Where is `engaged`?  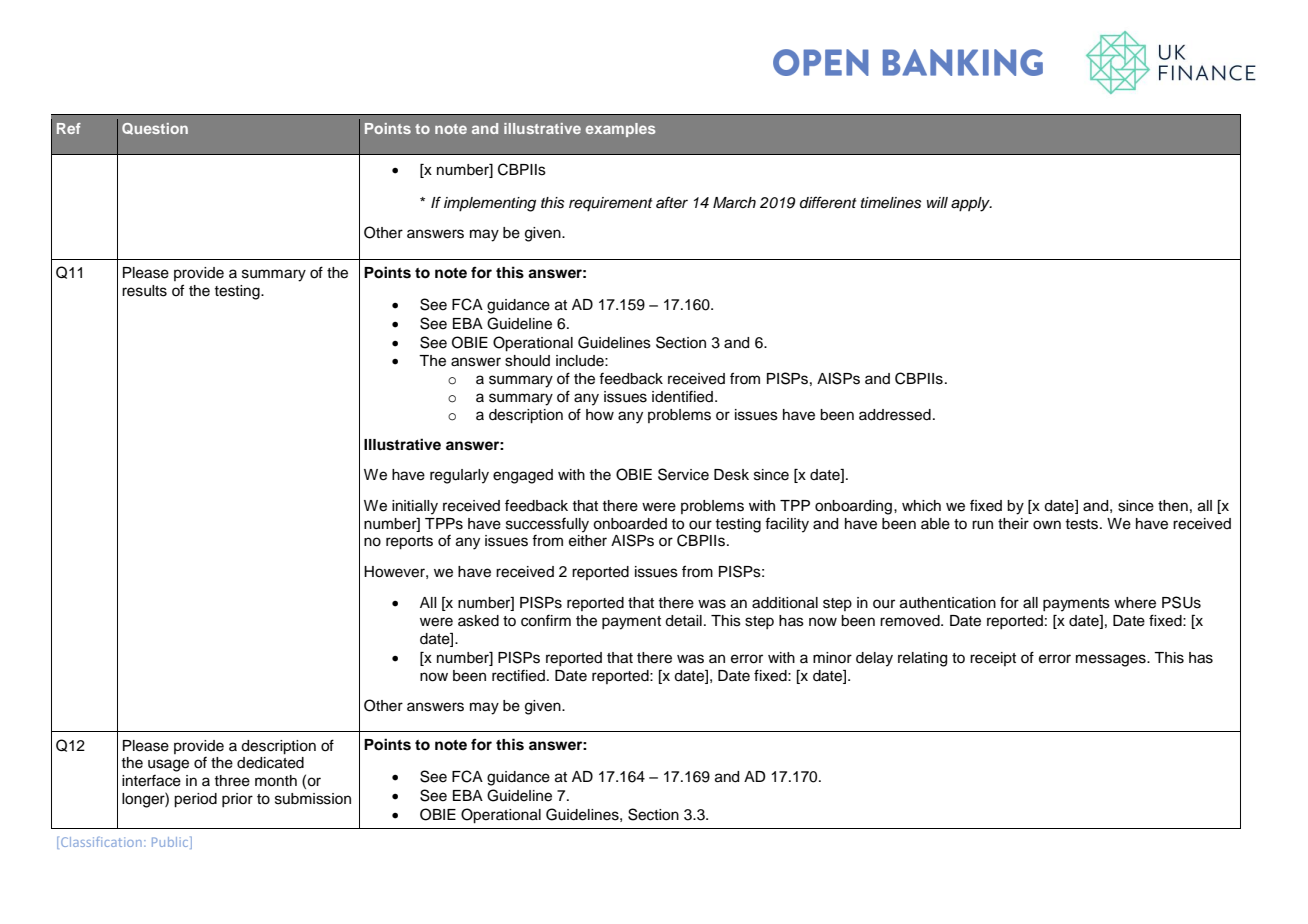 engaged is located at coordinates (523, 476).
